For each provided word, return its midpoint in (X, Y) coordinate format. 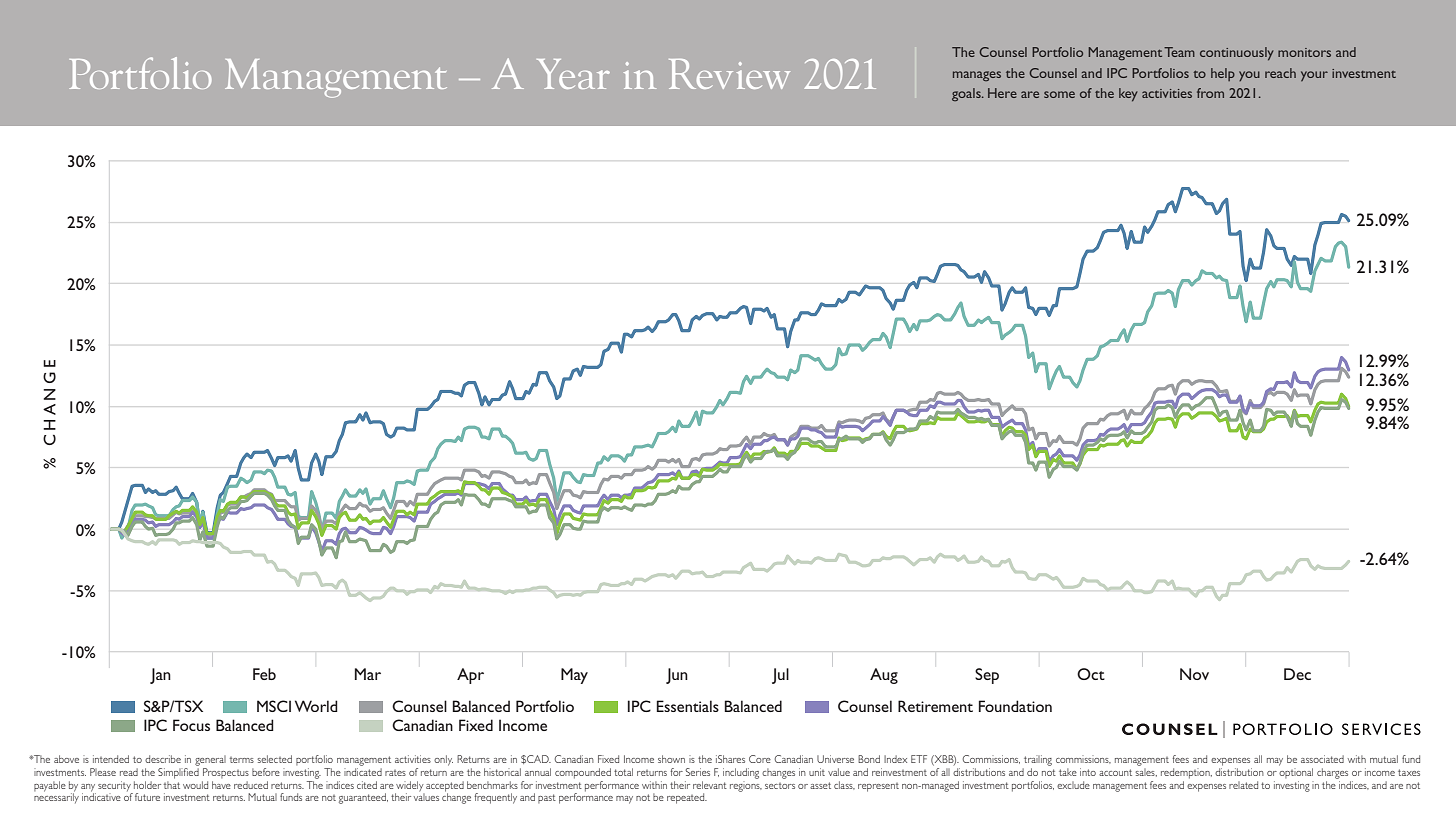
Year (573, 74)
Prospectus (226, 773)
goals (967, 94)
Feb (264, 674)
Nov (1194, 674)
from (1210, 93)
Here (1002, 93)
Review (729, 74)
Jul (780, 676)
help (1223, 74)
